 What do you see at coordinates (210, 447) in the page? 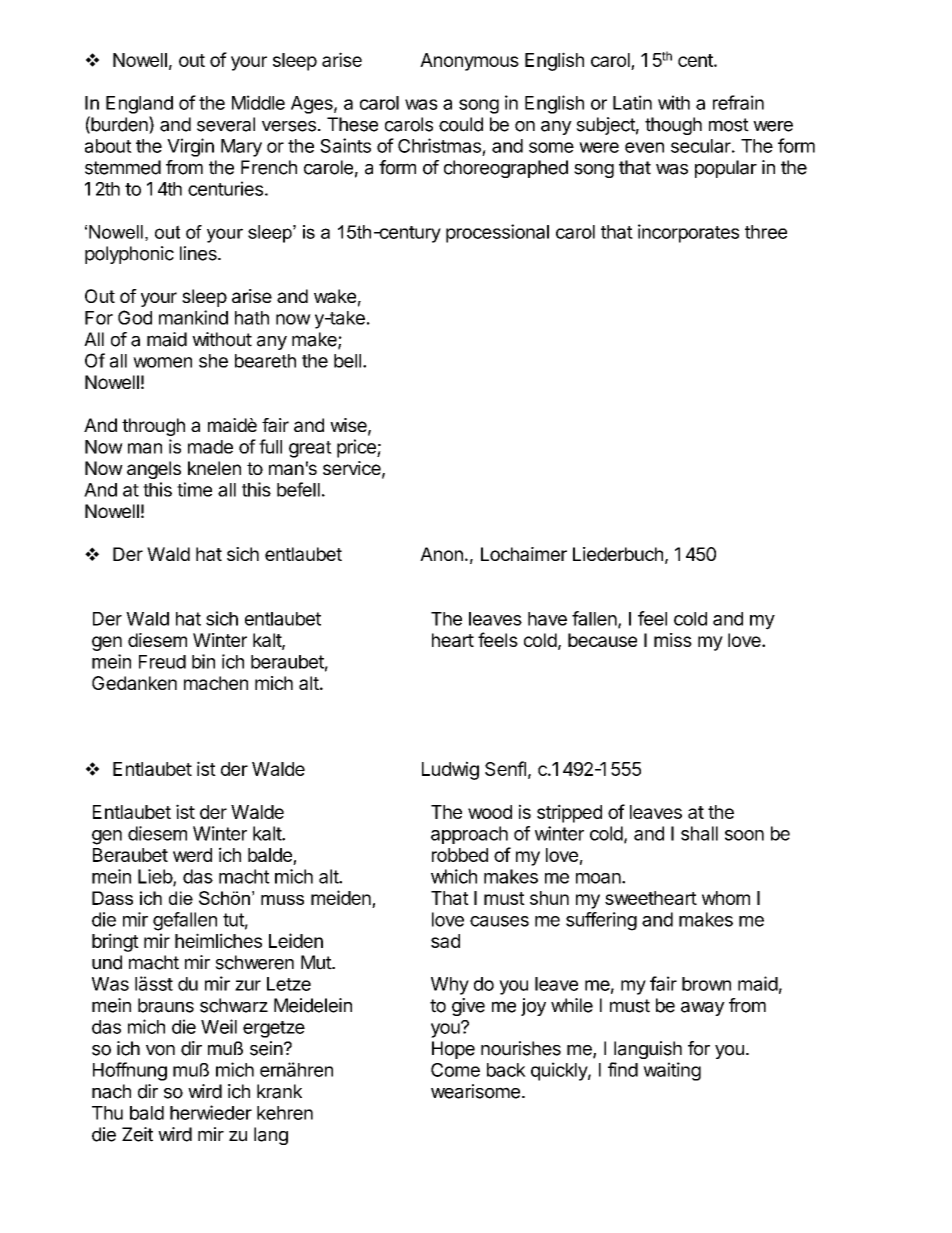
I see `made` at bounding box center [210, 447].
